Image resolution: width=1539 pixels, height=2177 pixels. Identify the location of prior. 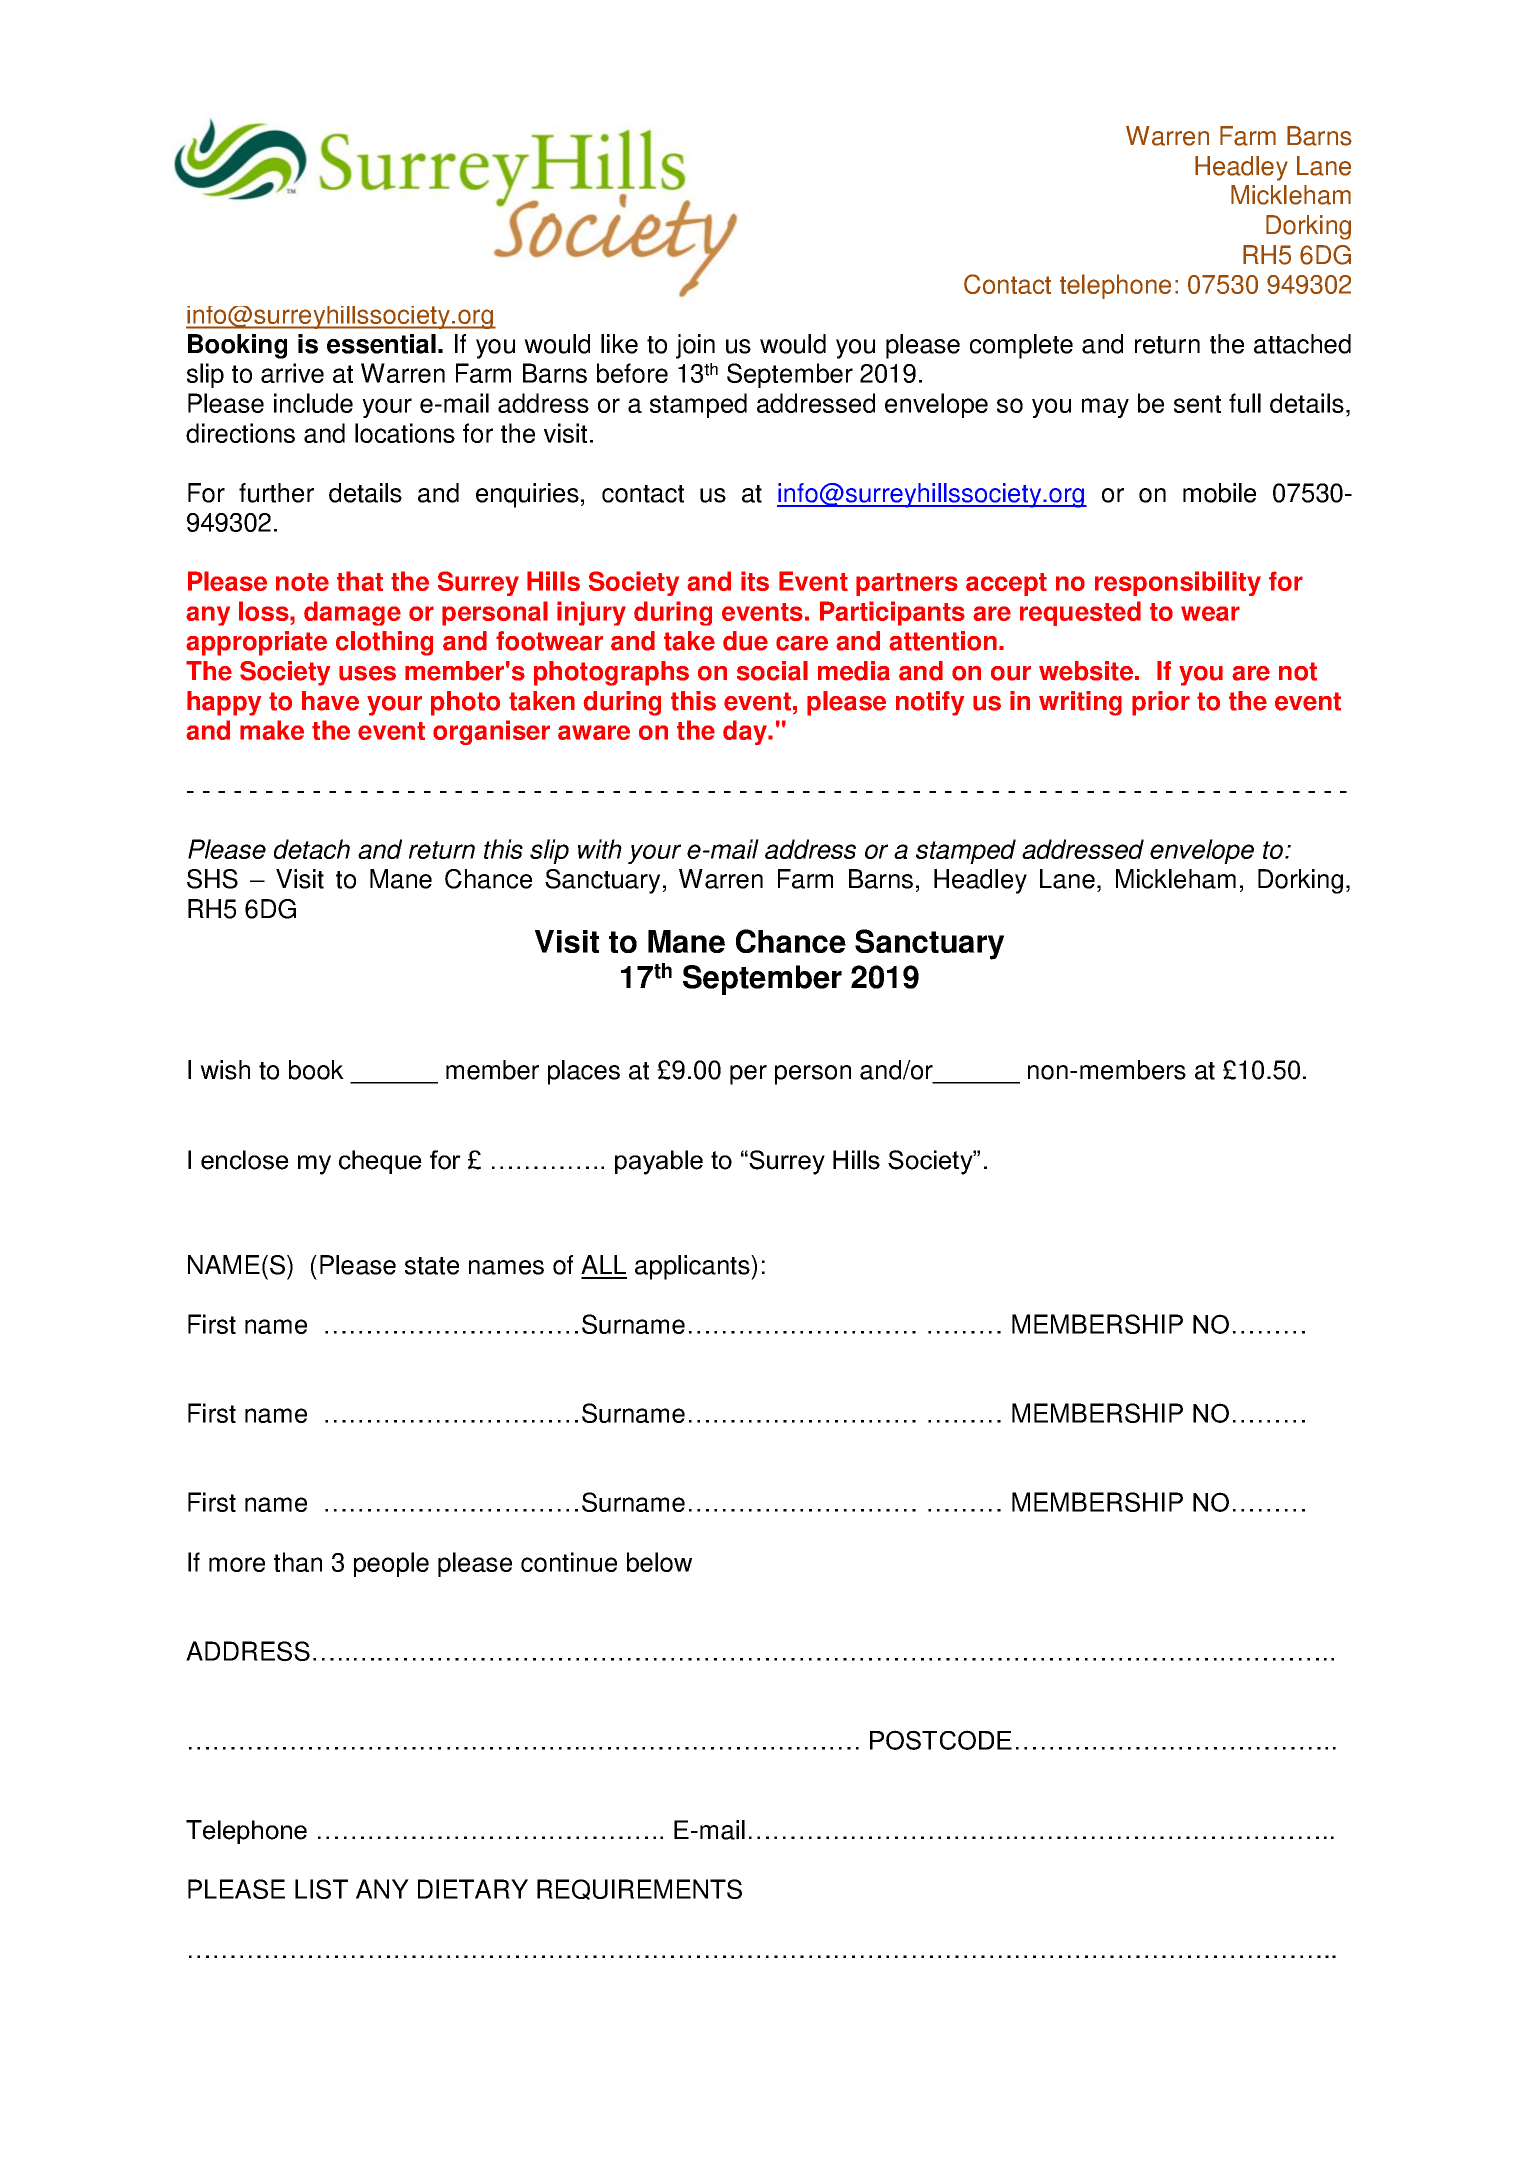
(1161, 703).
